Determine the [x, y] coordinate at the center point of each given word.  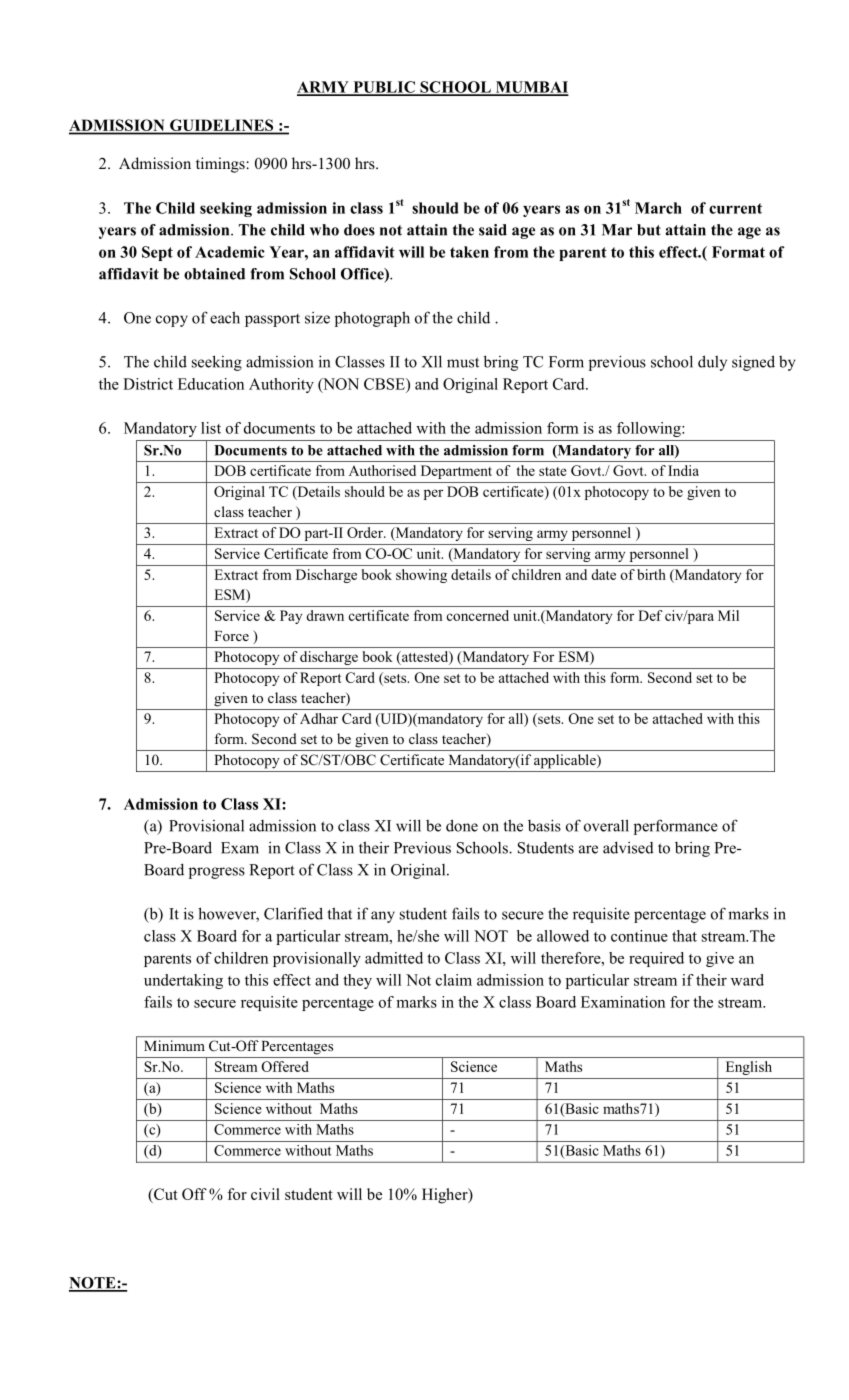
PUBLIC [384, 88]
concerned [478, 615]
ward [747, 980]
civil [265, 1194]
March [658, 208]
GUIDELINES [222, 126]
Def [650, 615]
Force [231, 636]
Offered [285, 1066]
